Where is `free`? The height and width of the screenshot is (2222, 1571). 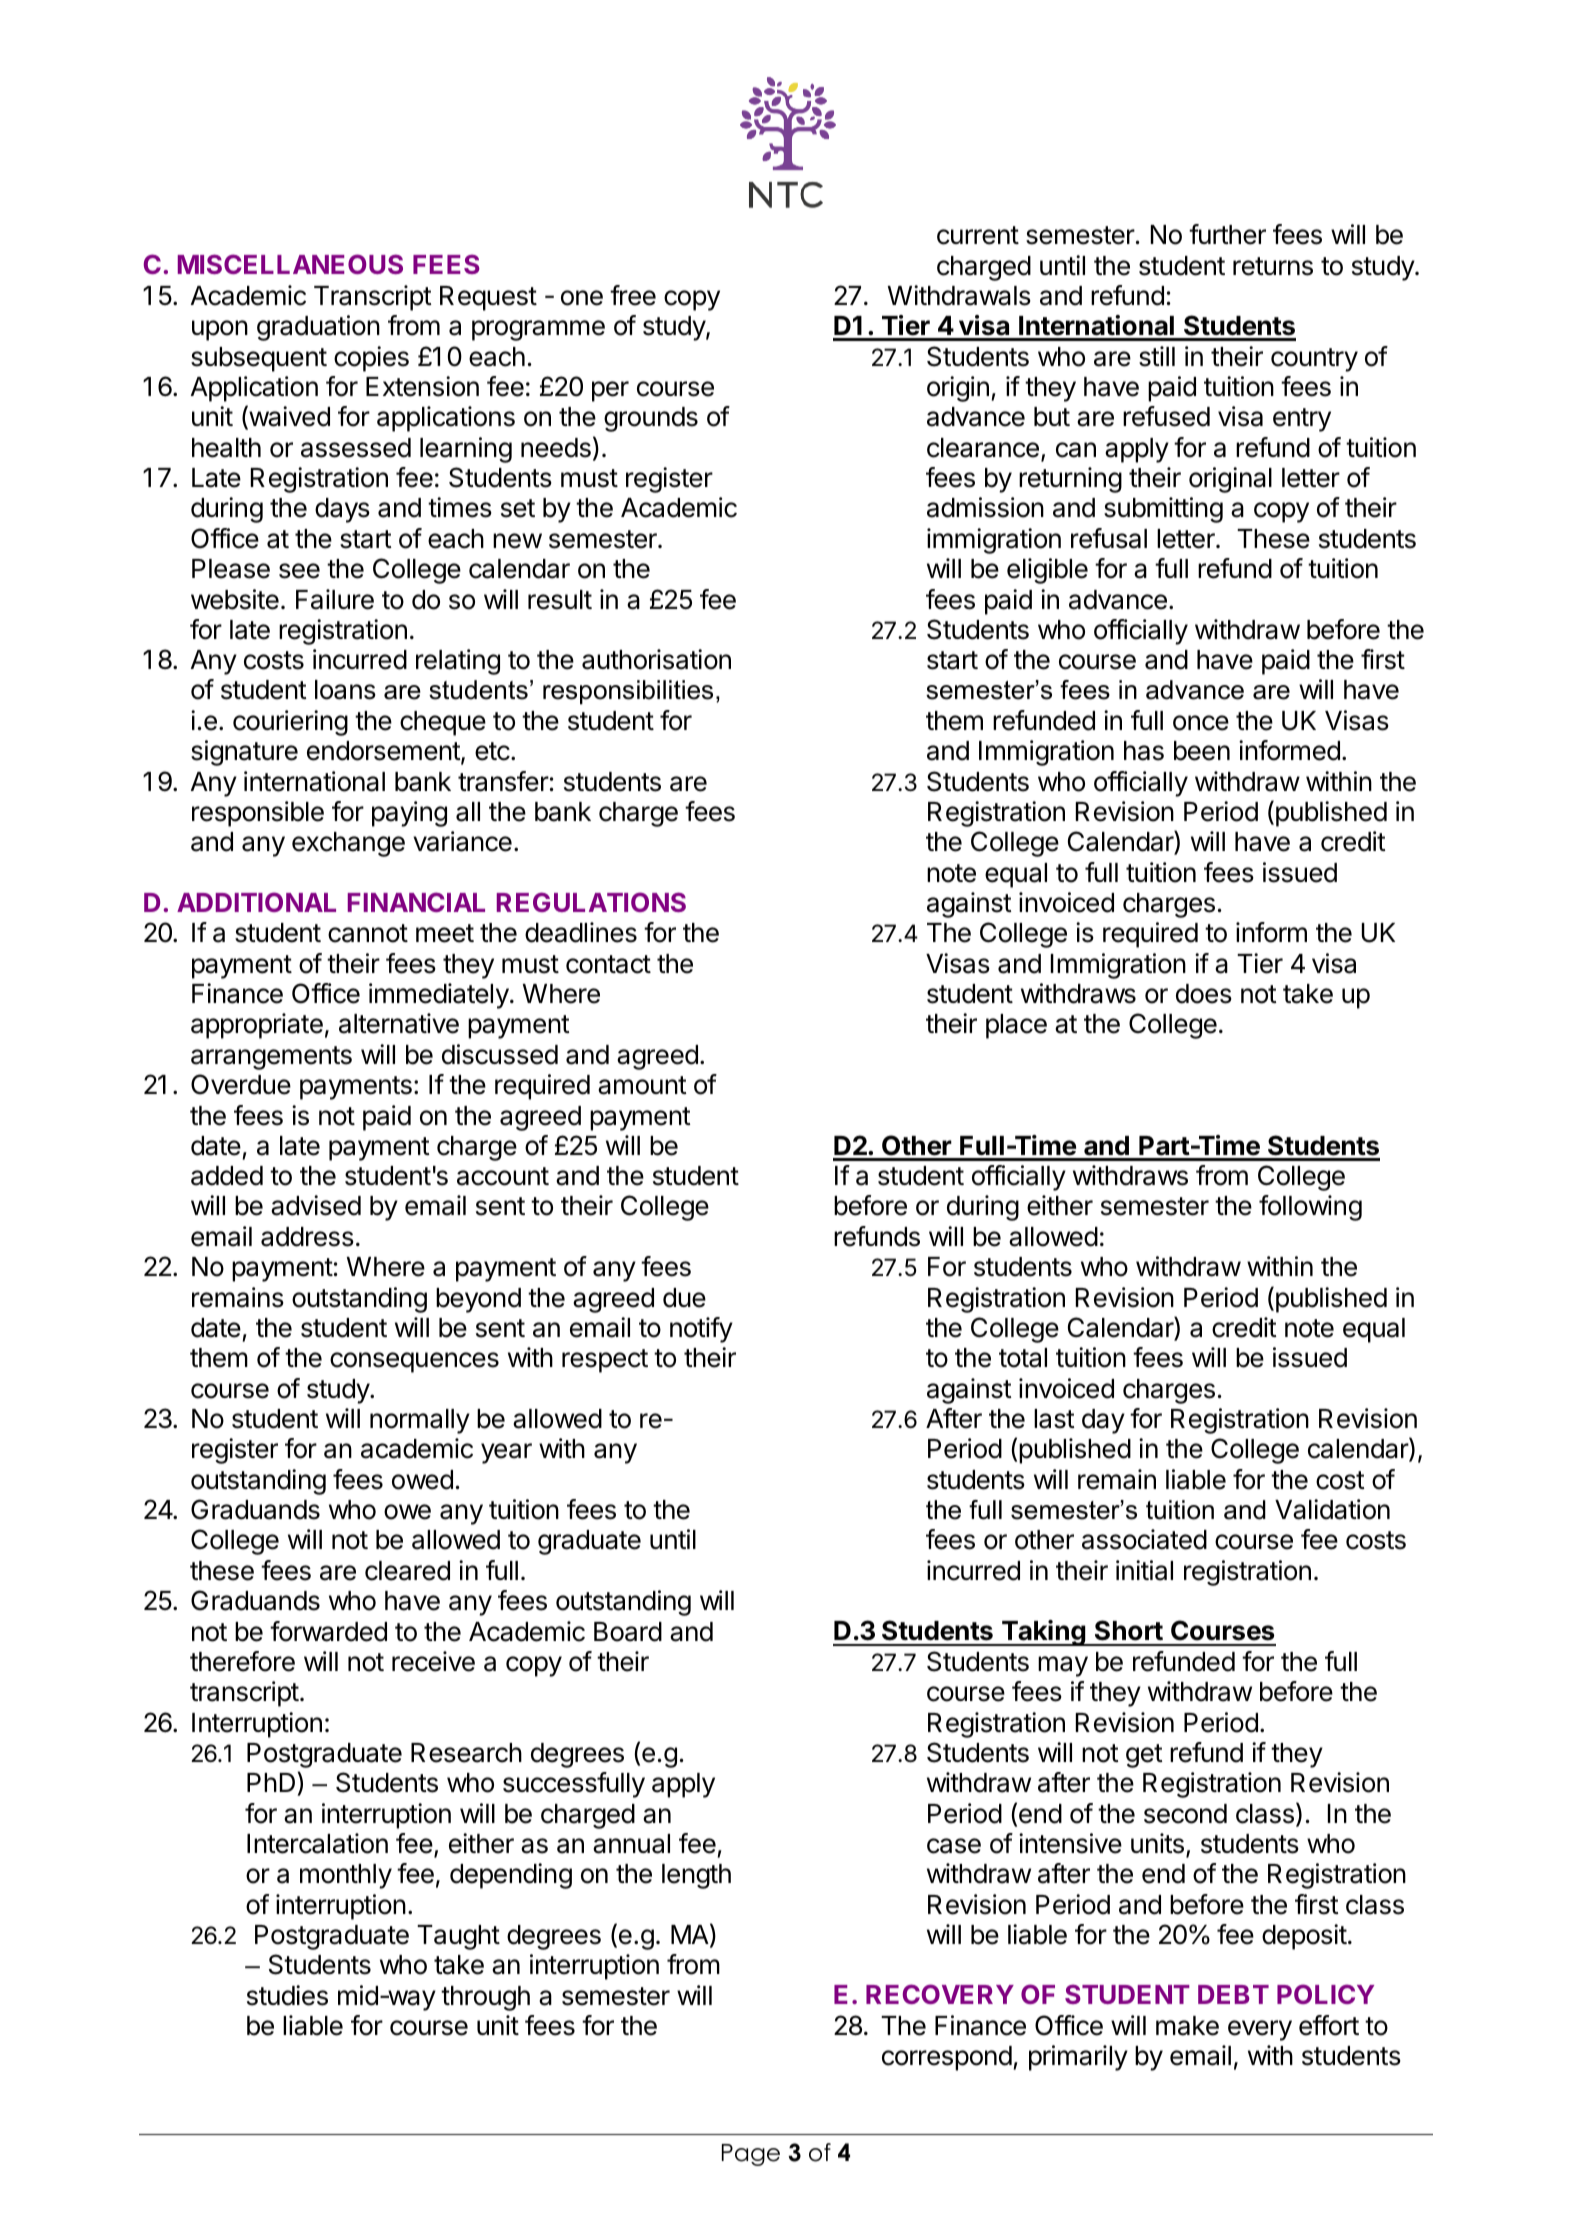
free is located at coordinates (633, 295).
